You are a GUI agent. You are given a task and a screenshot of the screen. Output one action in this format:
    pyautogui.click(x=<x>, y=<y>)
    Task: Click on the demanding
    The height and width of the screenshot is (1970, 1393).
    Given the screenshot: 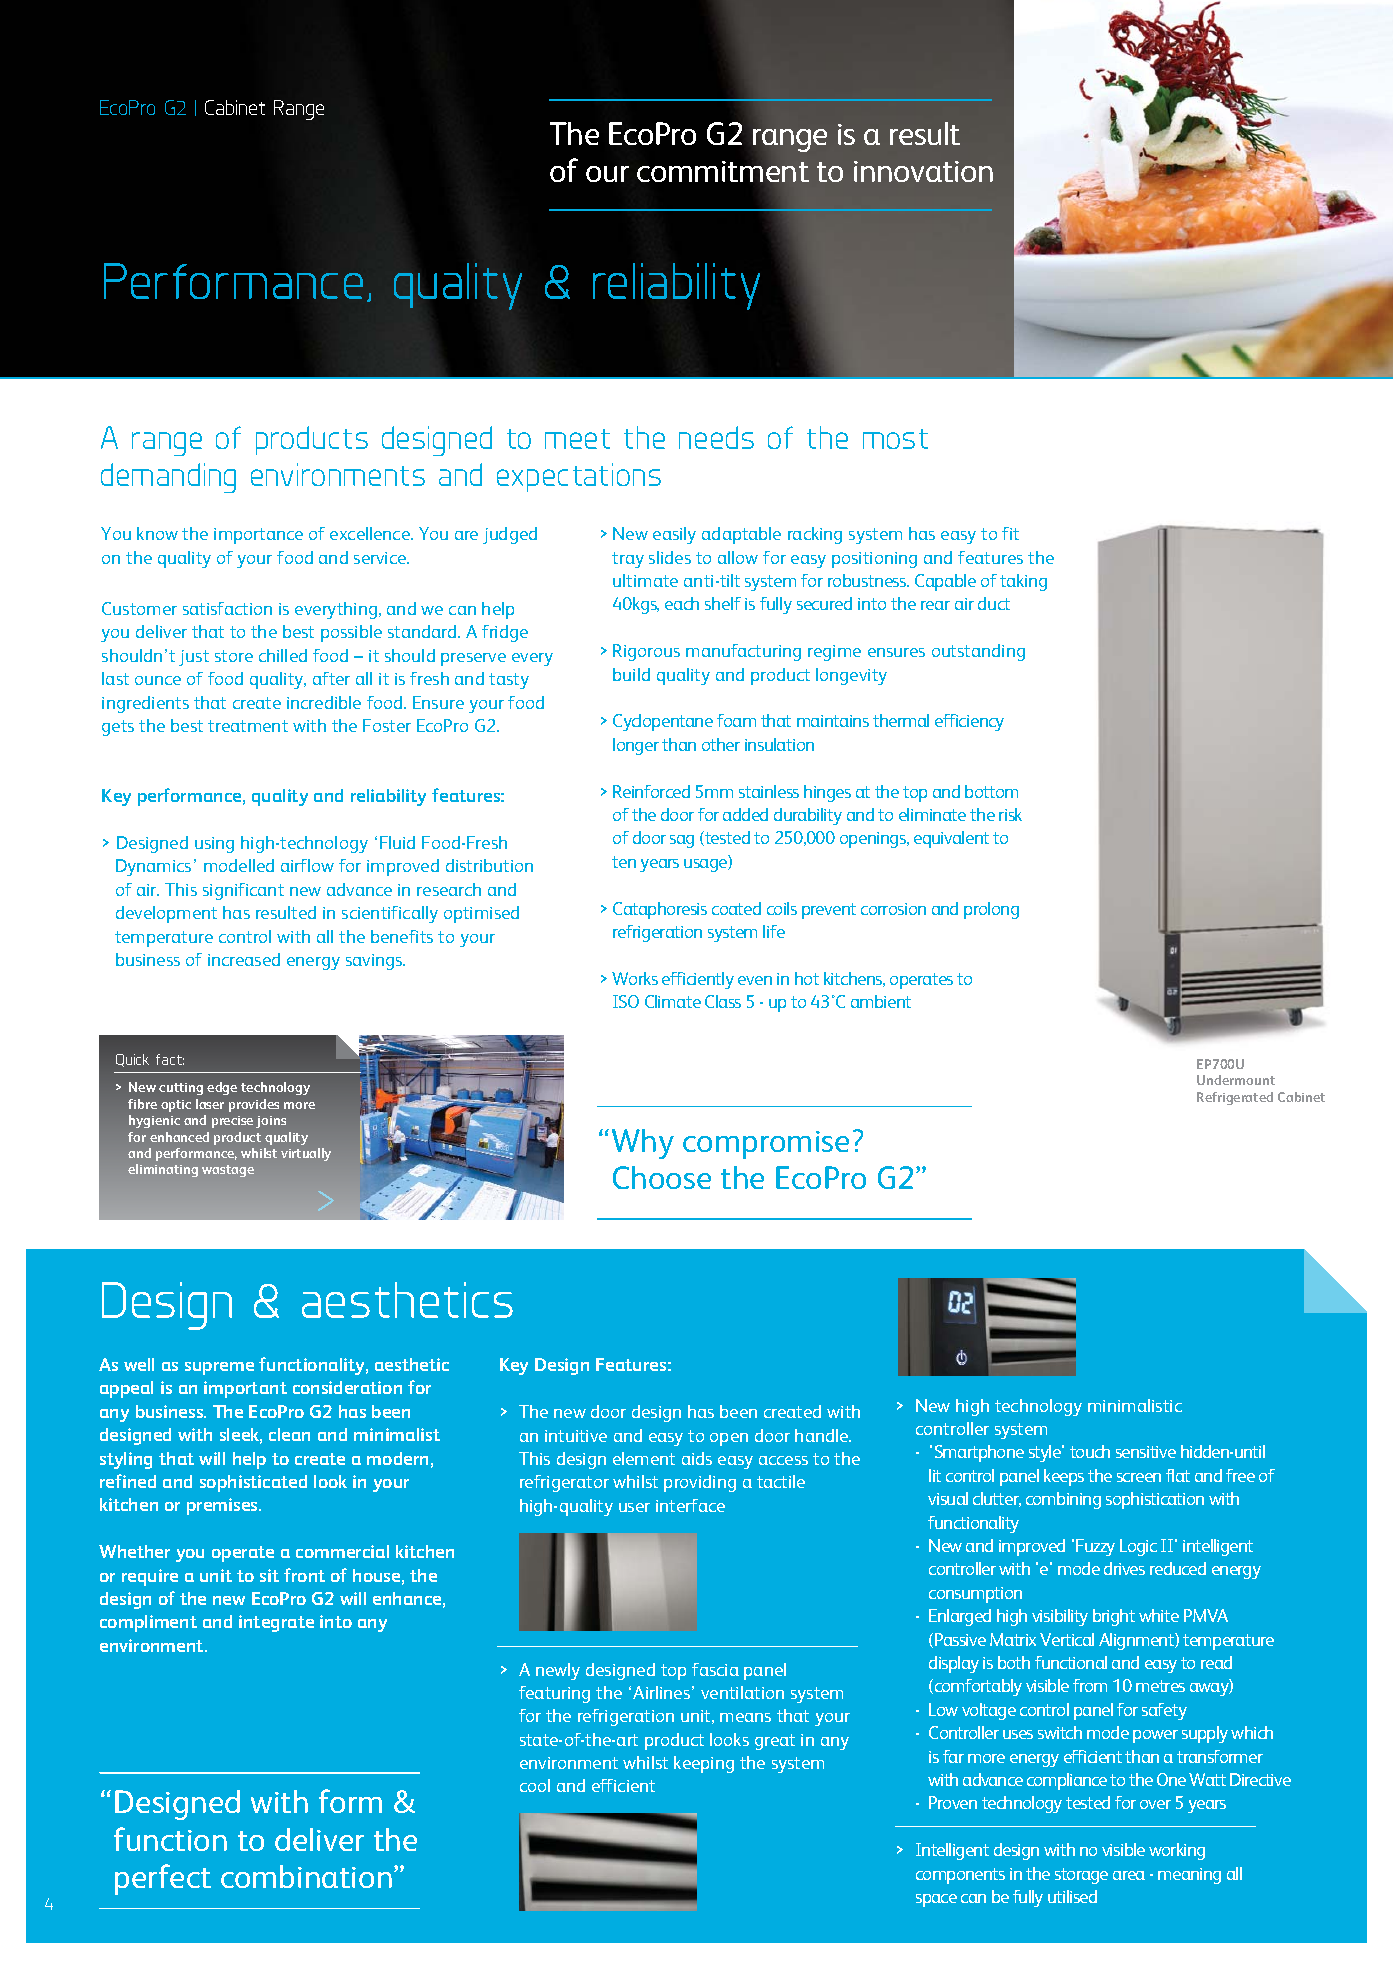 What is the action you would take?
    pyautogui.click(x=168, y=478)
